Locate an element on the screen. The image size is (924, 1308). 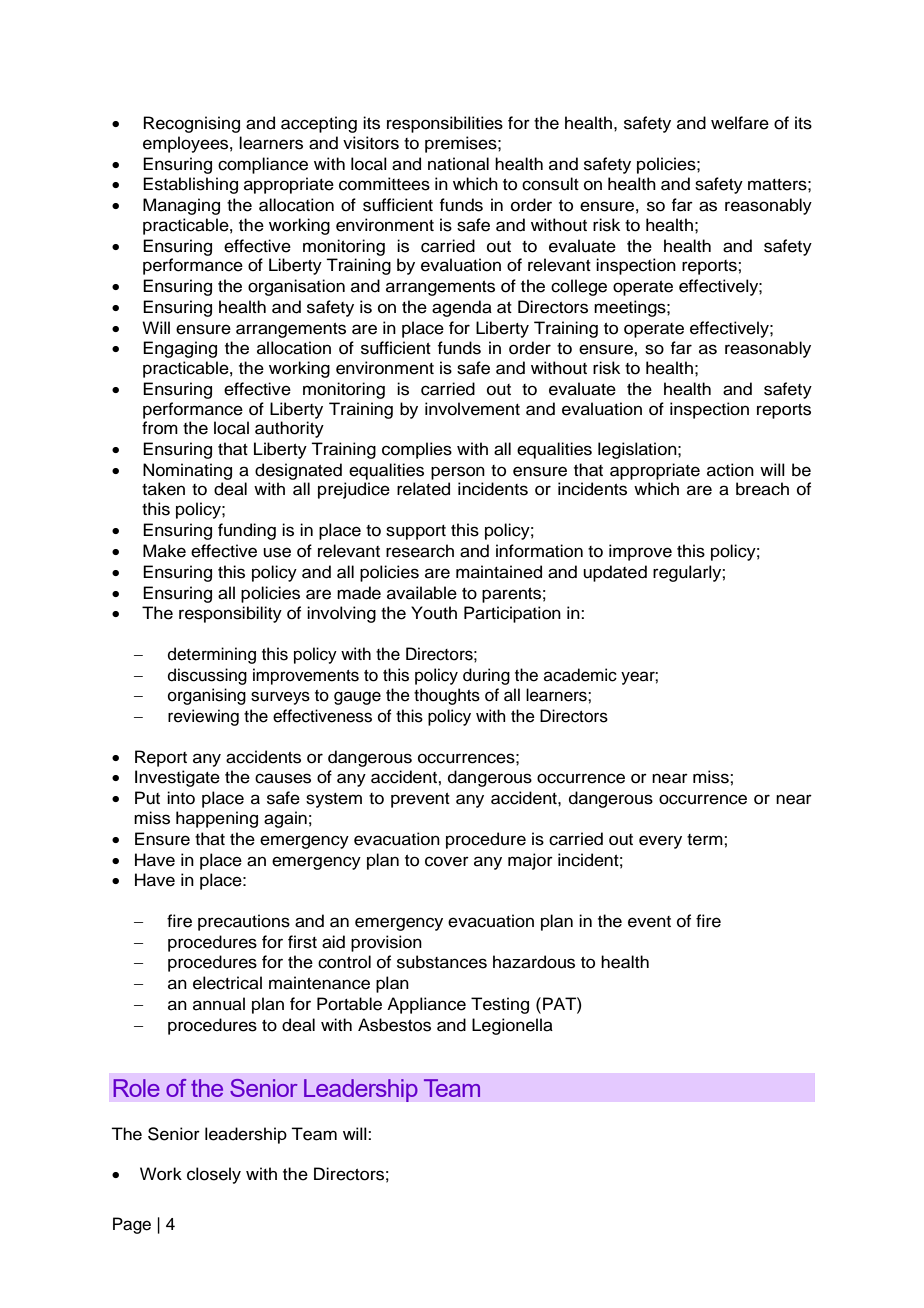
related is located at coordinates (423, 489).
